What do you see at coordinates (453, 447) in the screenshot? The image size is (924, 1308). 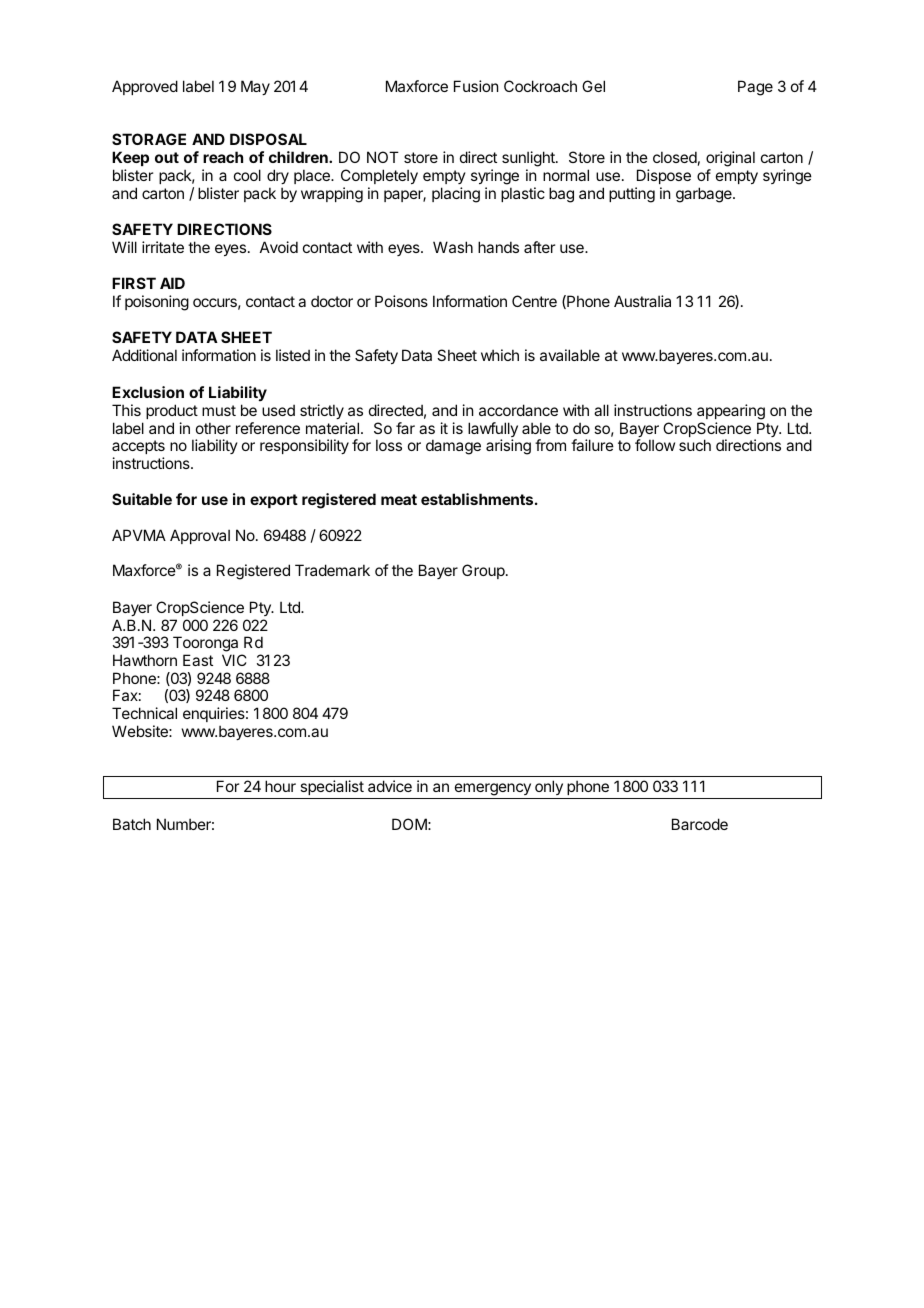 I see `damage` at bounding box center [453, 447].
